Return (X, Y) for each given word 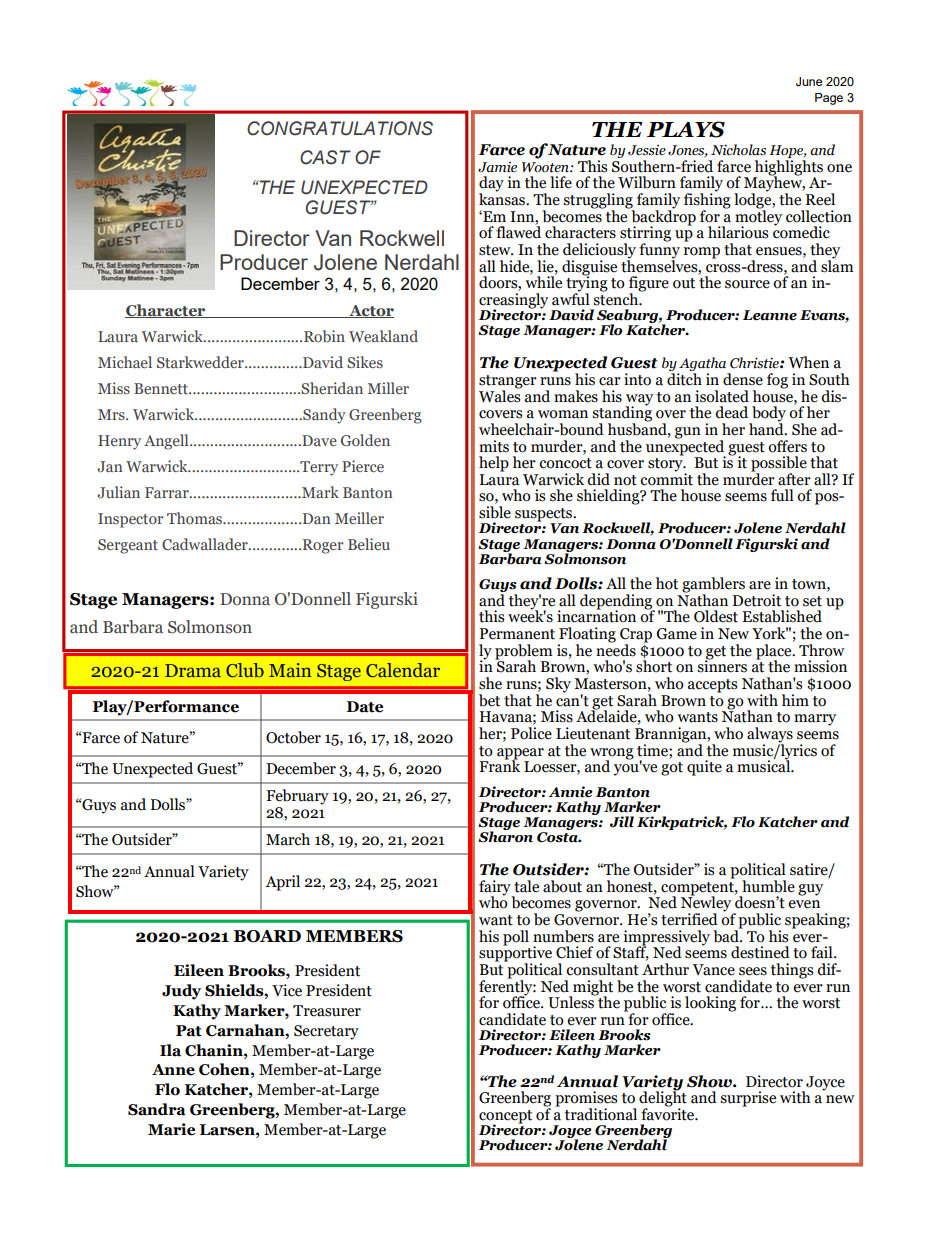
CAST (325, 157)
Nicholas (738, 150)
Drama (193, 671)
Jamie (497, 167)
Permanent (517, 634)
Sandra (157, 1109)
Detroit (757, 600)
